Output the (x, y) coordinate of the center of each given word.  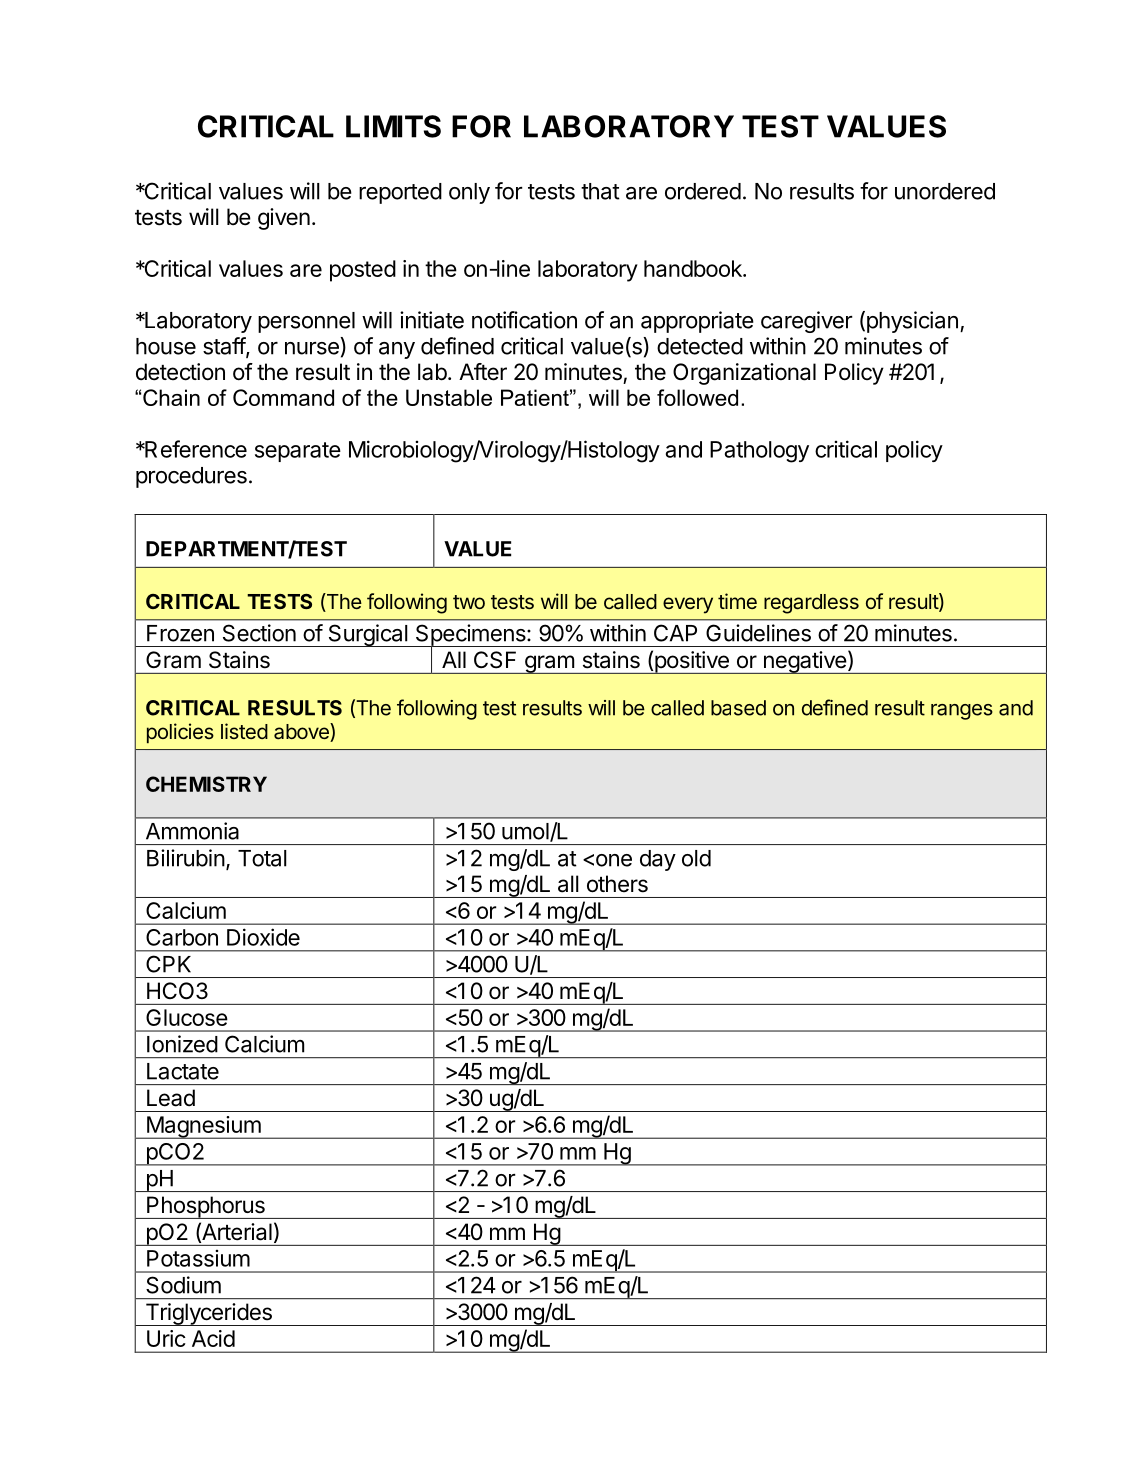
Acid (213, 1338)
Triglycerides (208, 1314)
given (284, 219)
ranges (962, 712)
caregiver (807, 322)
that (600, 191)
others (617, 884)
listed (244, 731)
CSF (495, 660)
